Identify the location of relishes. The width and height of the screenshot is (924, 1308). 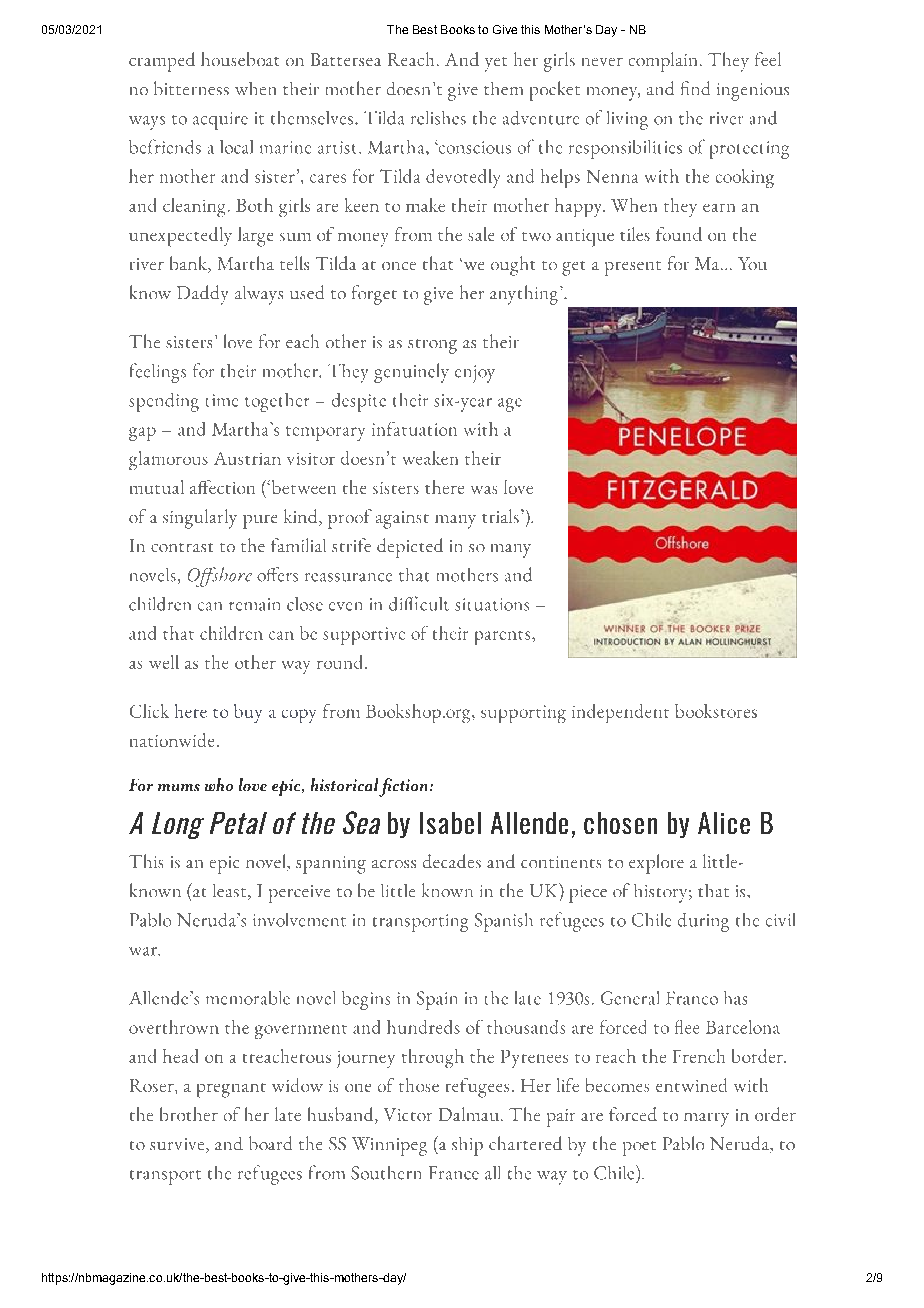
(438, 118).
